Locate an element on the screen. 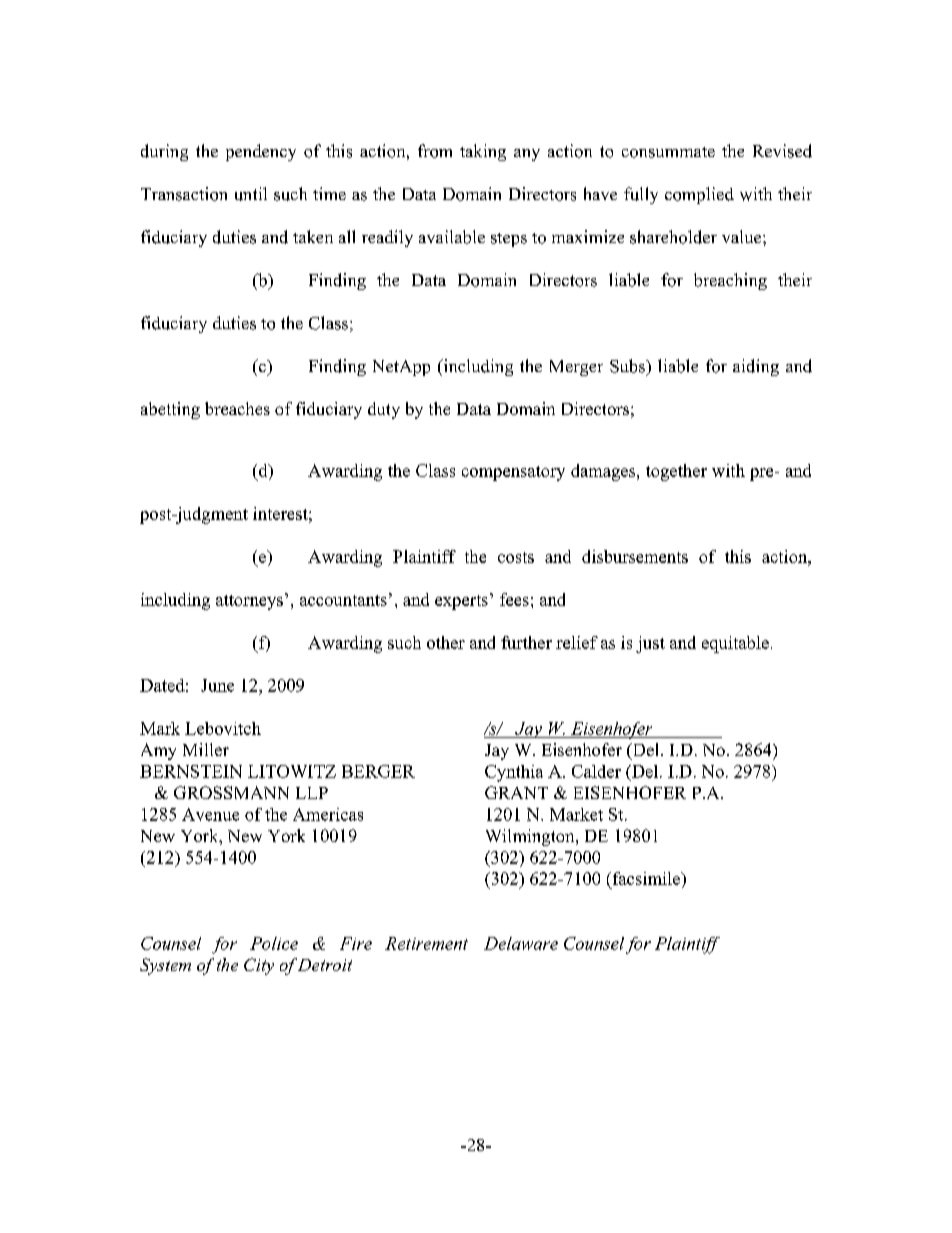 The height and width of the screenshot is (1233, 952). taking is located at coordinates (483, 152).
